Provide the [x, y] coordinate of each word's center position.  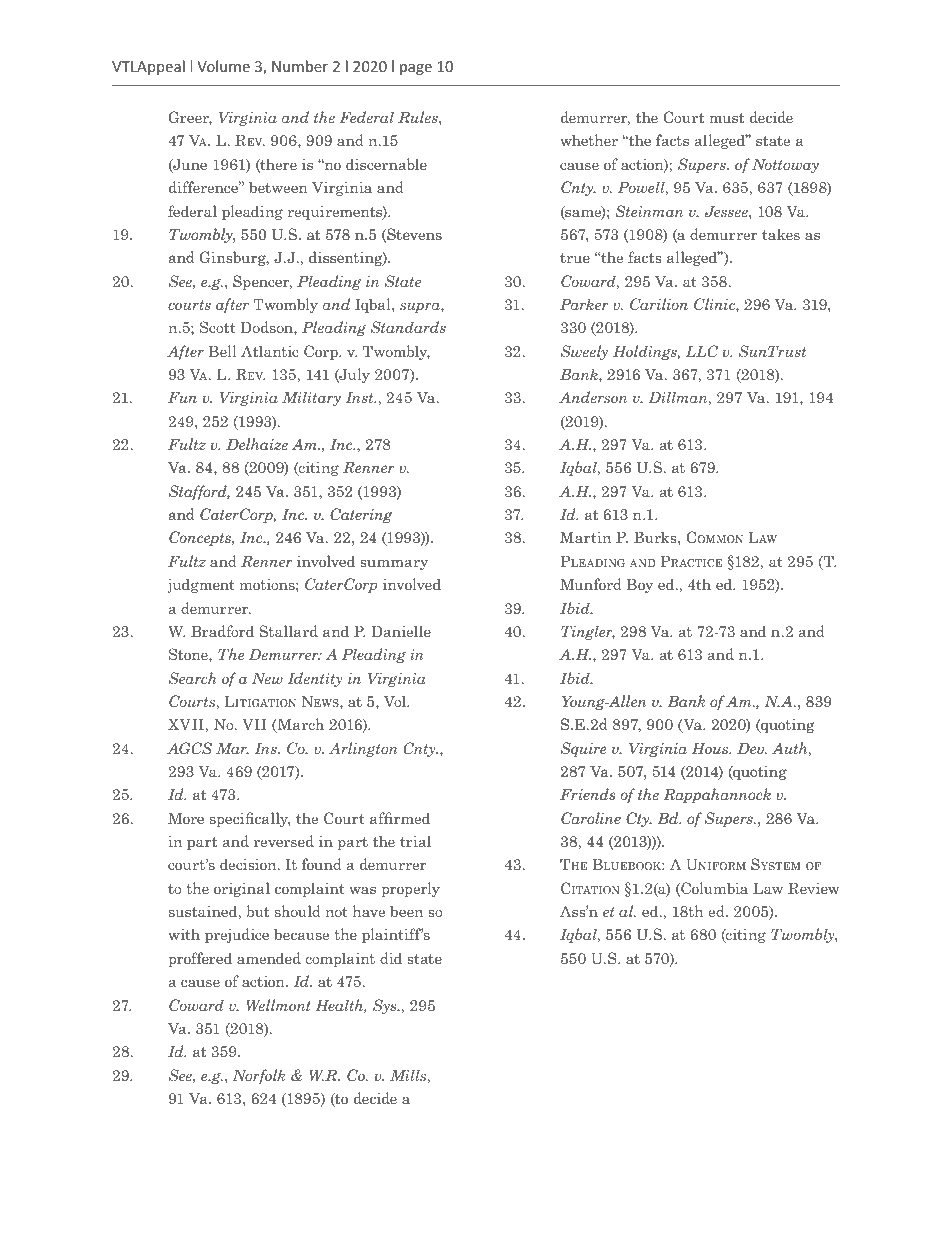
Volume [223, 66]
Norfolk [259, 1076]
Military [311, 398]
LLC [702, 351]
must [726, 118]
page [416, 69]
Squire [584, 749]
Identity [315, 679]
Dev [751, 748]
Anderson [593, 397]
